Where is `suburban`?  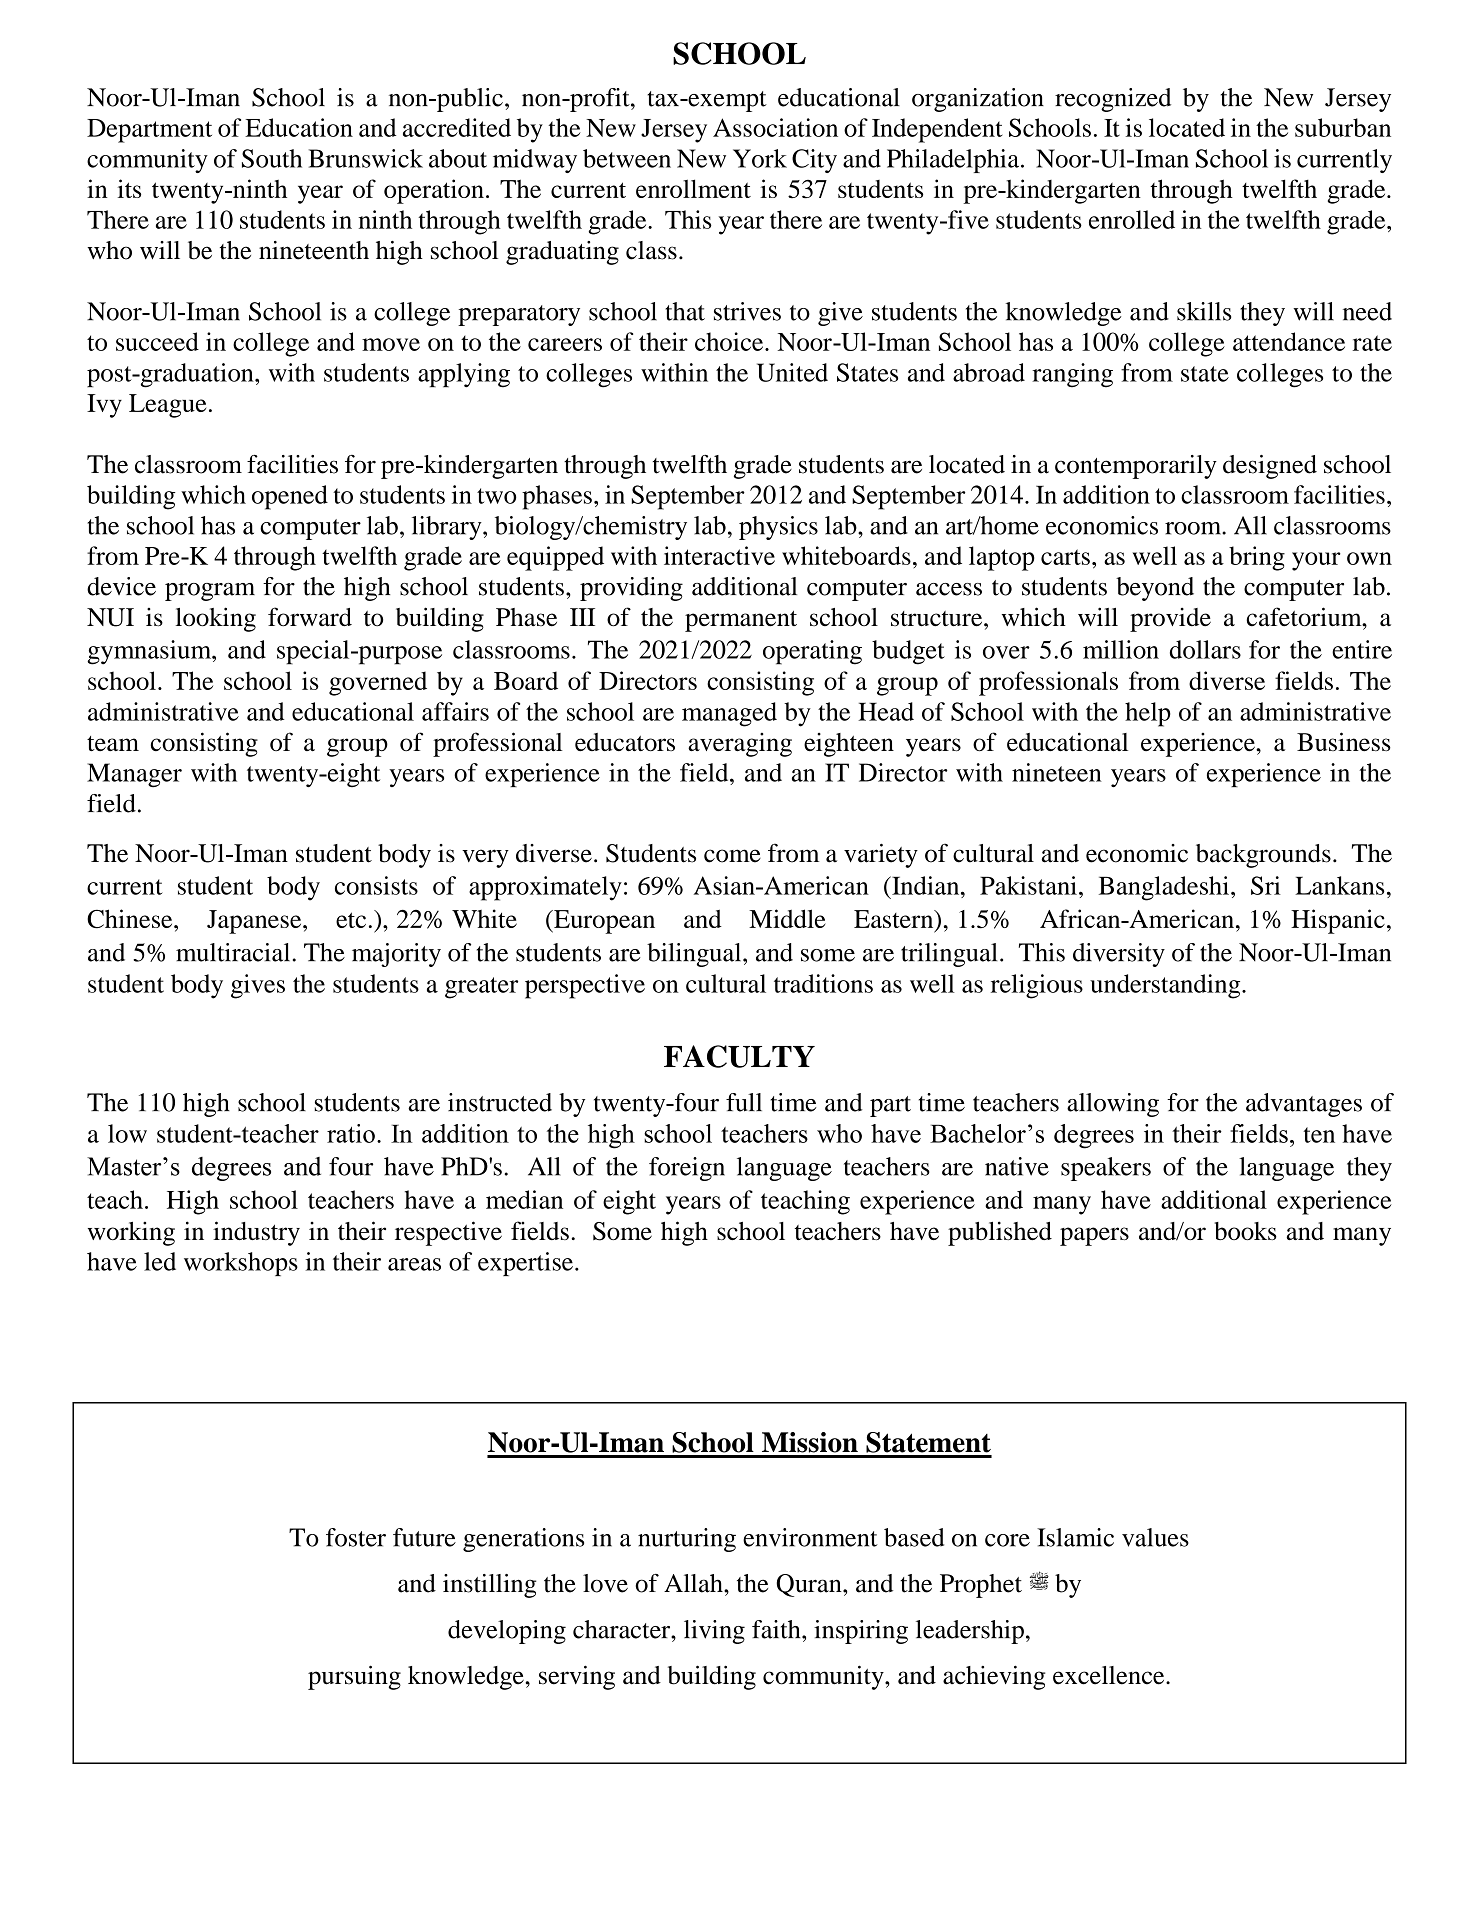 suburban is located at coordinates (1343, 127).
